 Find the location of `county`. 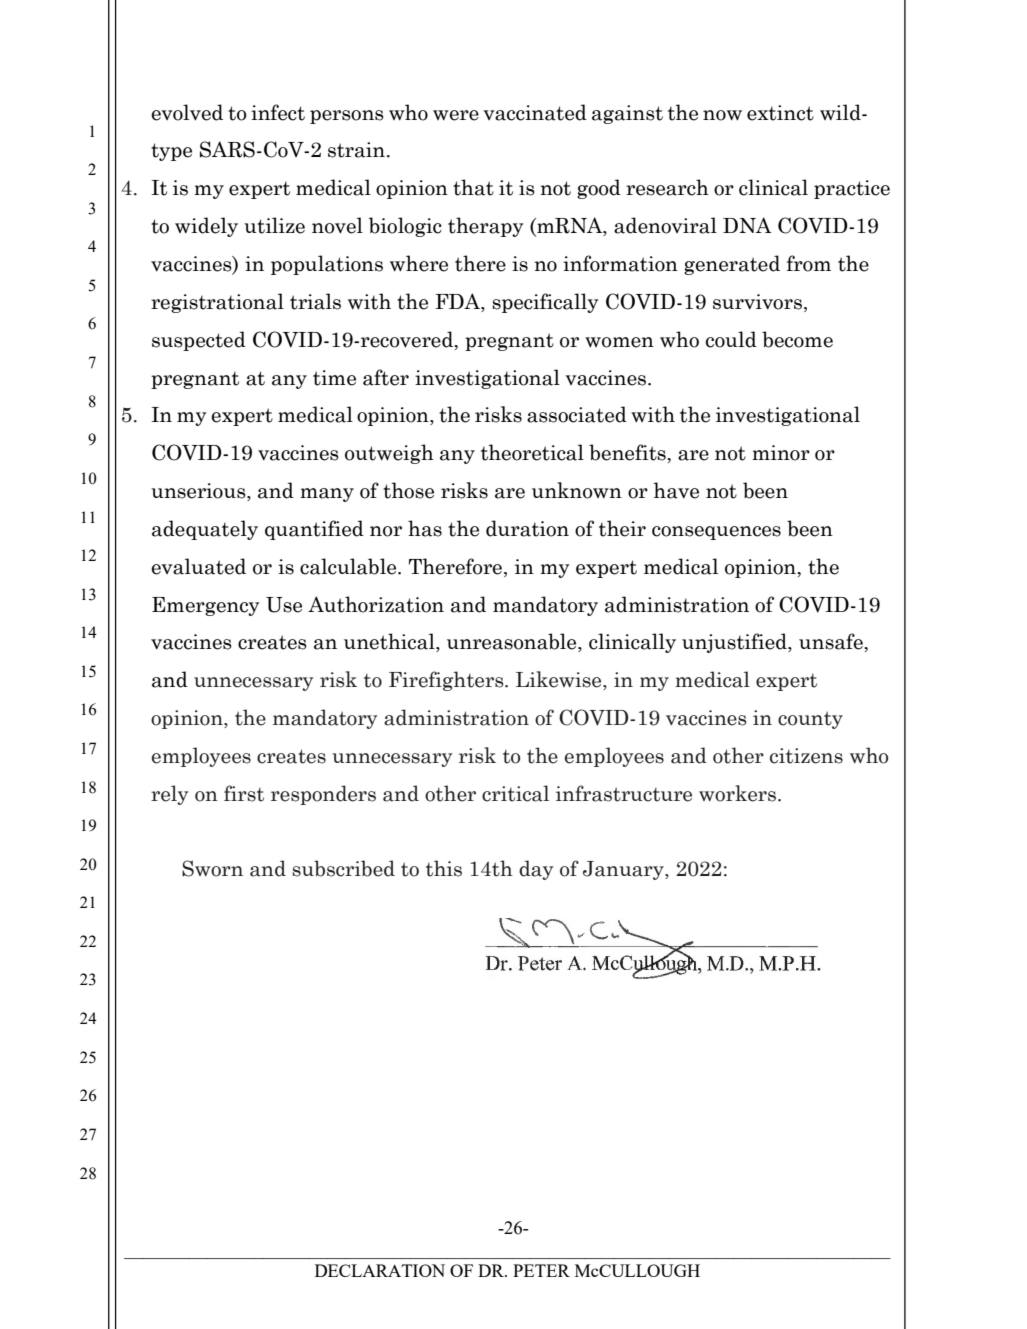

county is located at coordinates (810, 720).
